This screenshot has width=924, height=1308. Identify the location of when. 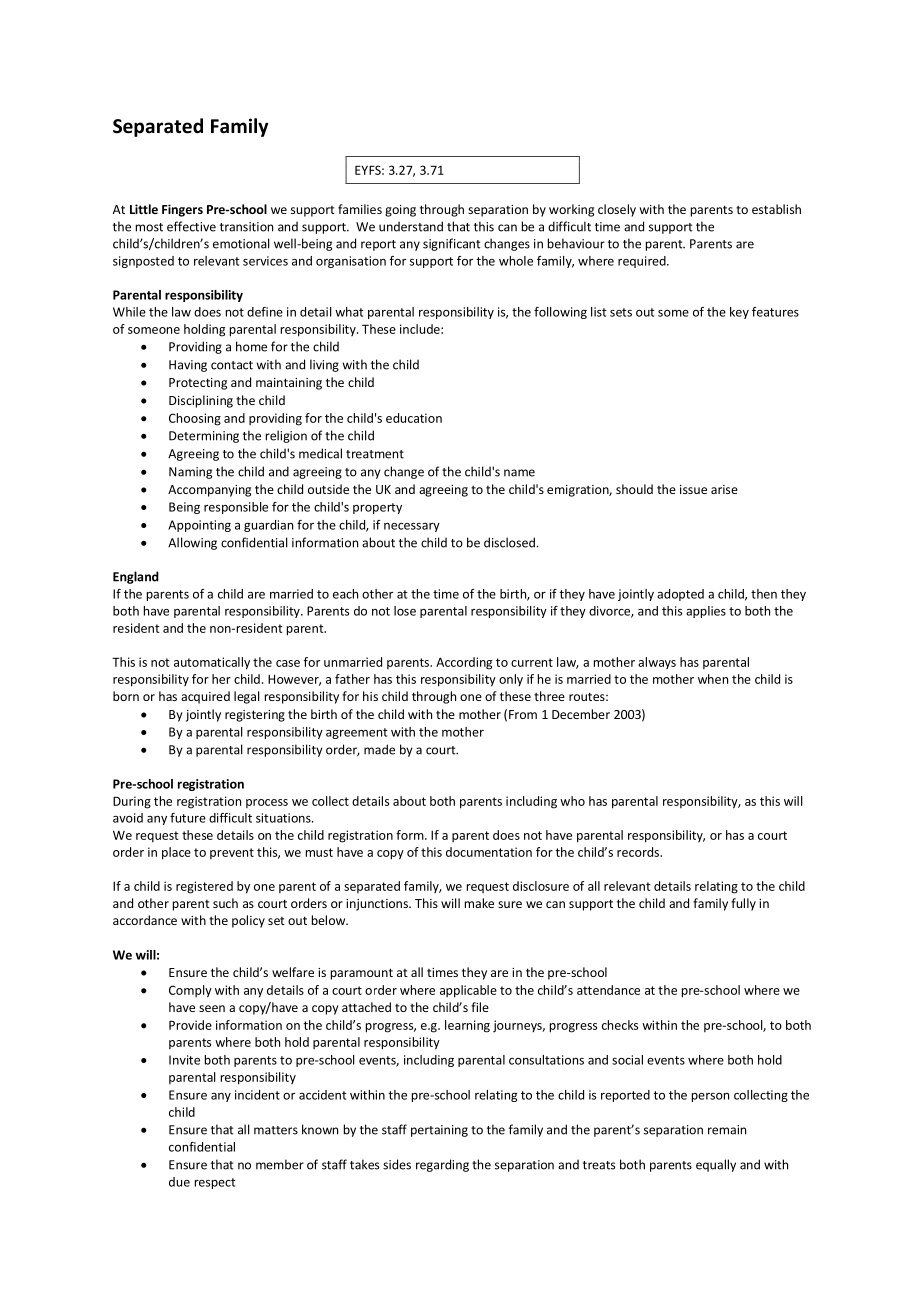
(713, 679).
